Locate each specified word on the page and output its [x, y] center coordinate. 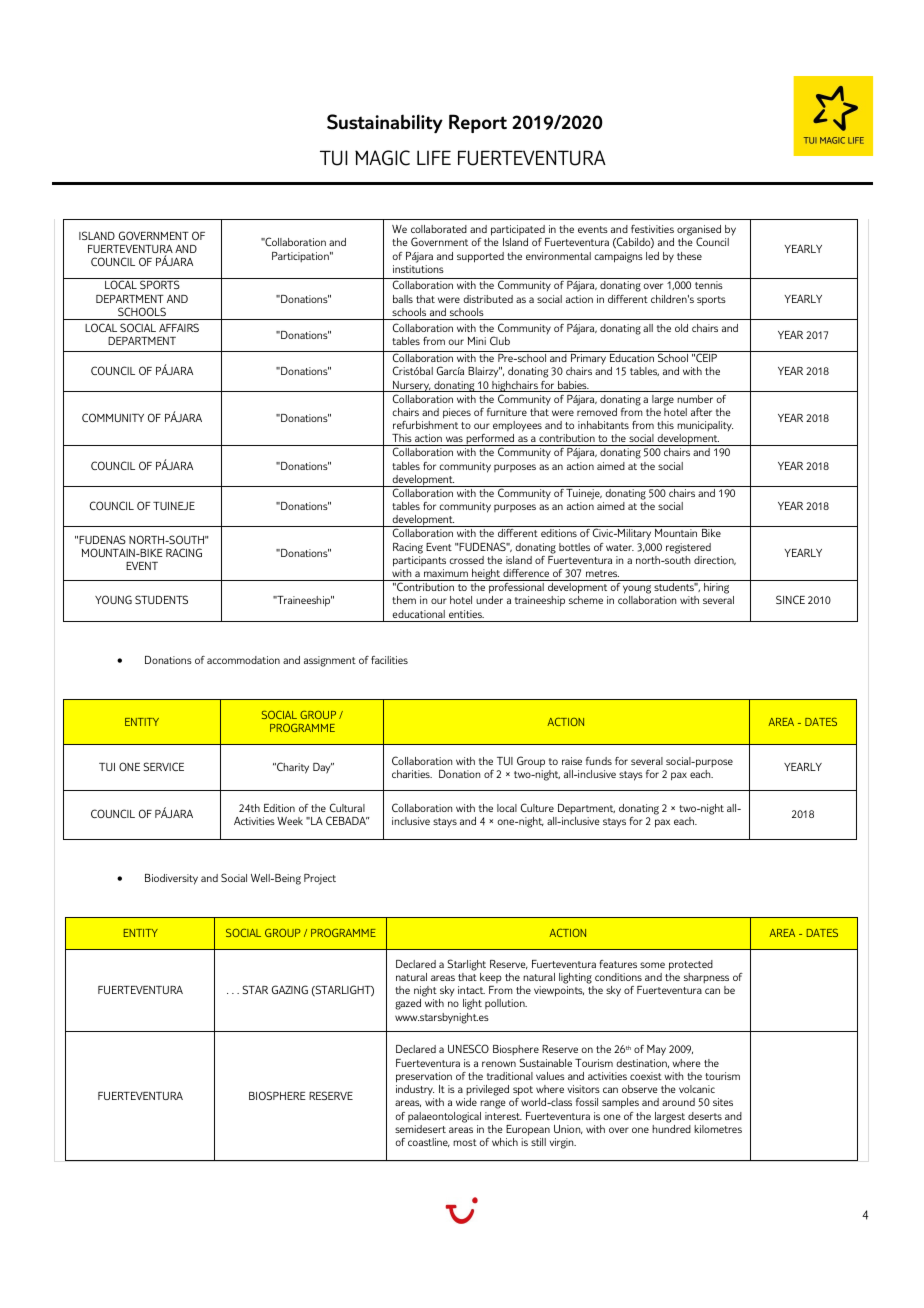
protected [691, 965]
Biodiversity [171, 879]
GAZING [290, 989]
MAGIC [382, 158]
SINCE [790, 599]
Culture [537, 807]
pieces [457, 413]
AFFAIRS [179, 327]
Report [478, 123]
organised [699, 231]
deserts [705, 1116]
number [695, 399]
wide [466, 1102]
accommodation [243, 660]
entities [466, 614]
